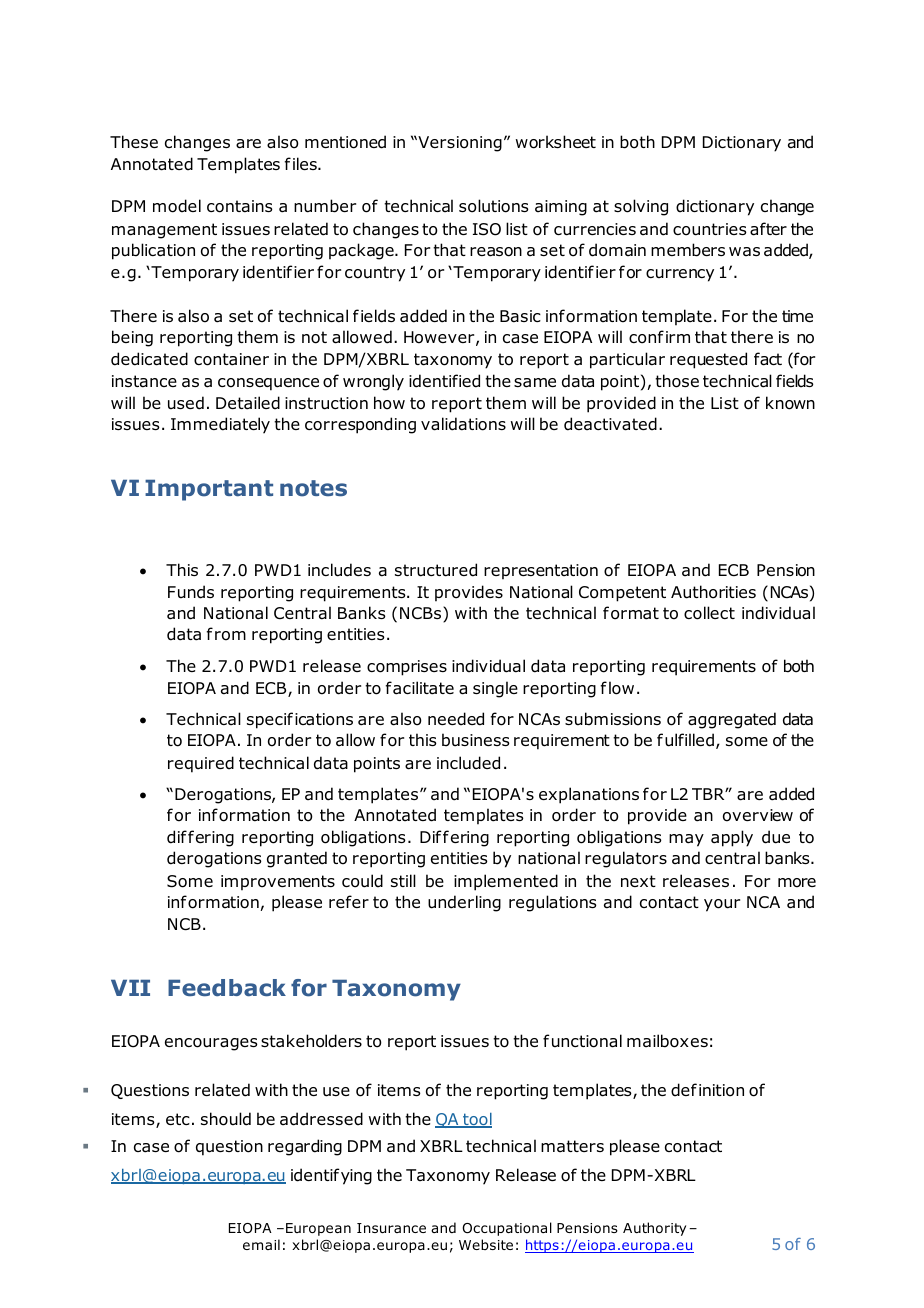 The width and height of the screenshot is (924, 1308). I want to click on rom, so click(230, 636).
